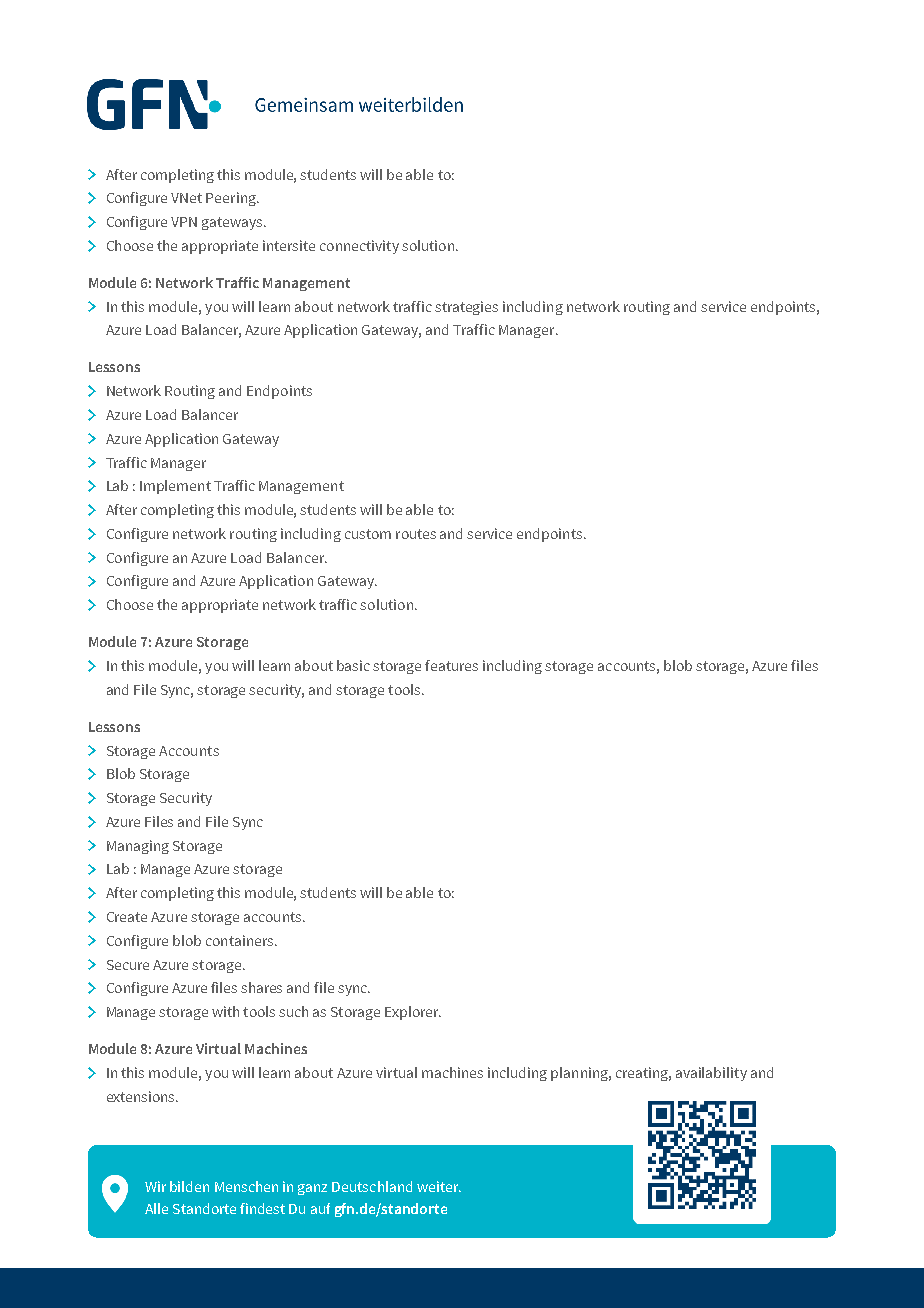 The width and height of the screenshot is (924, 1308). What do you see at coordinates (320, 1208) in the screenshot?
I see `auf` at bounding box center [320, 1208].
